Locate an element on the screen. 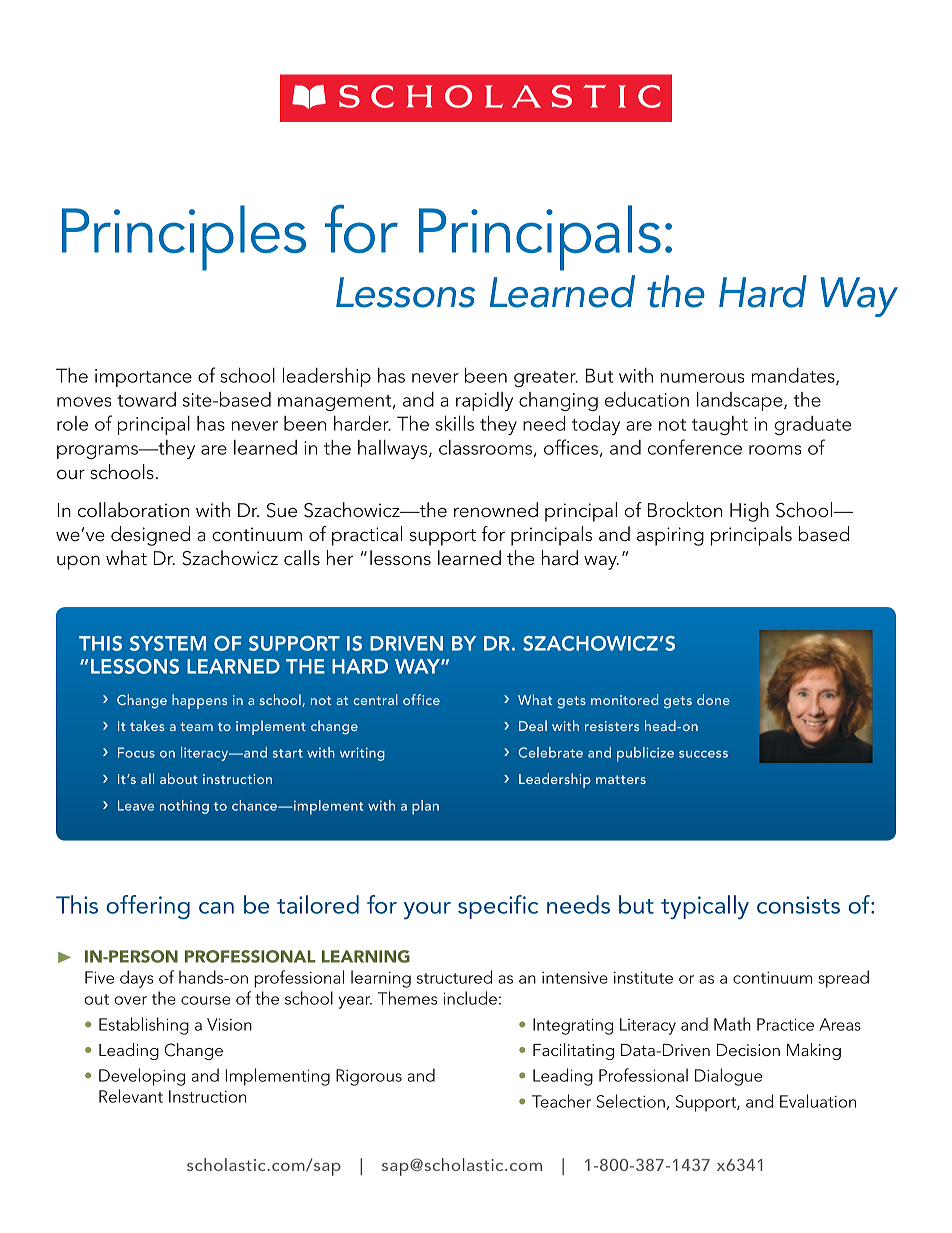 The height and width of the screenshot is (1233, 952). mandates is located at coordinates (794, 376).
